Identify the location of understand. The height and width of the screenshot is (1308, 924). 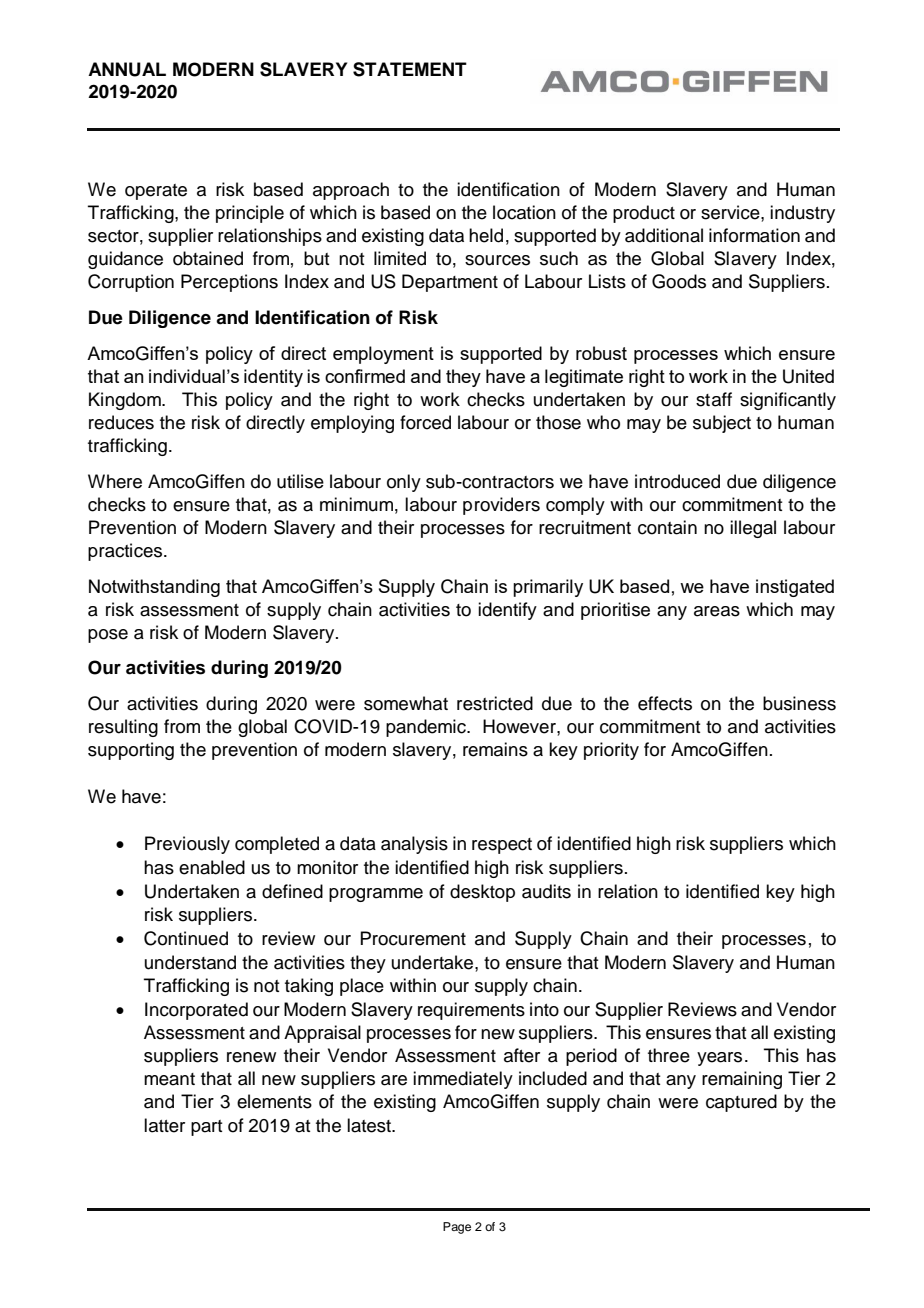
(190, 962).
